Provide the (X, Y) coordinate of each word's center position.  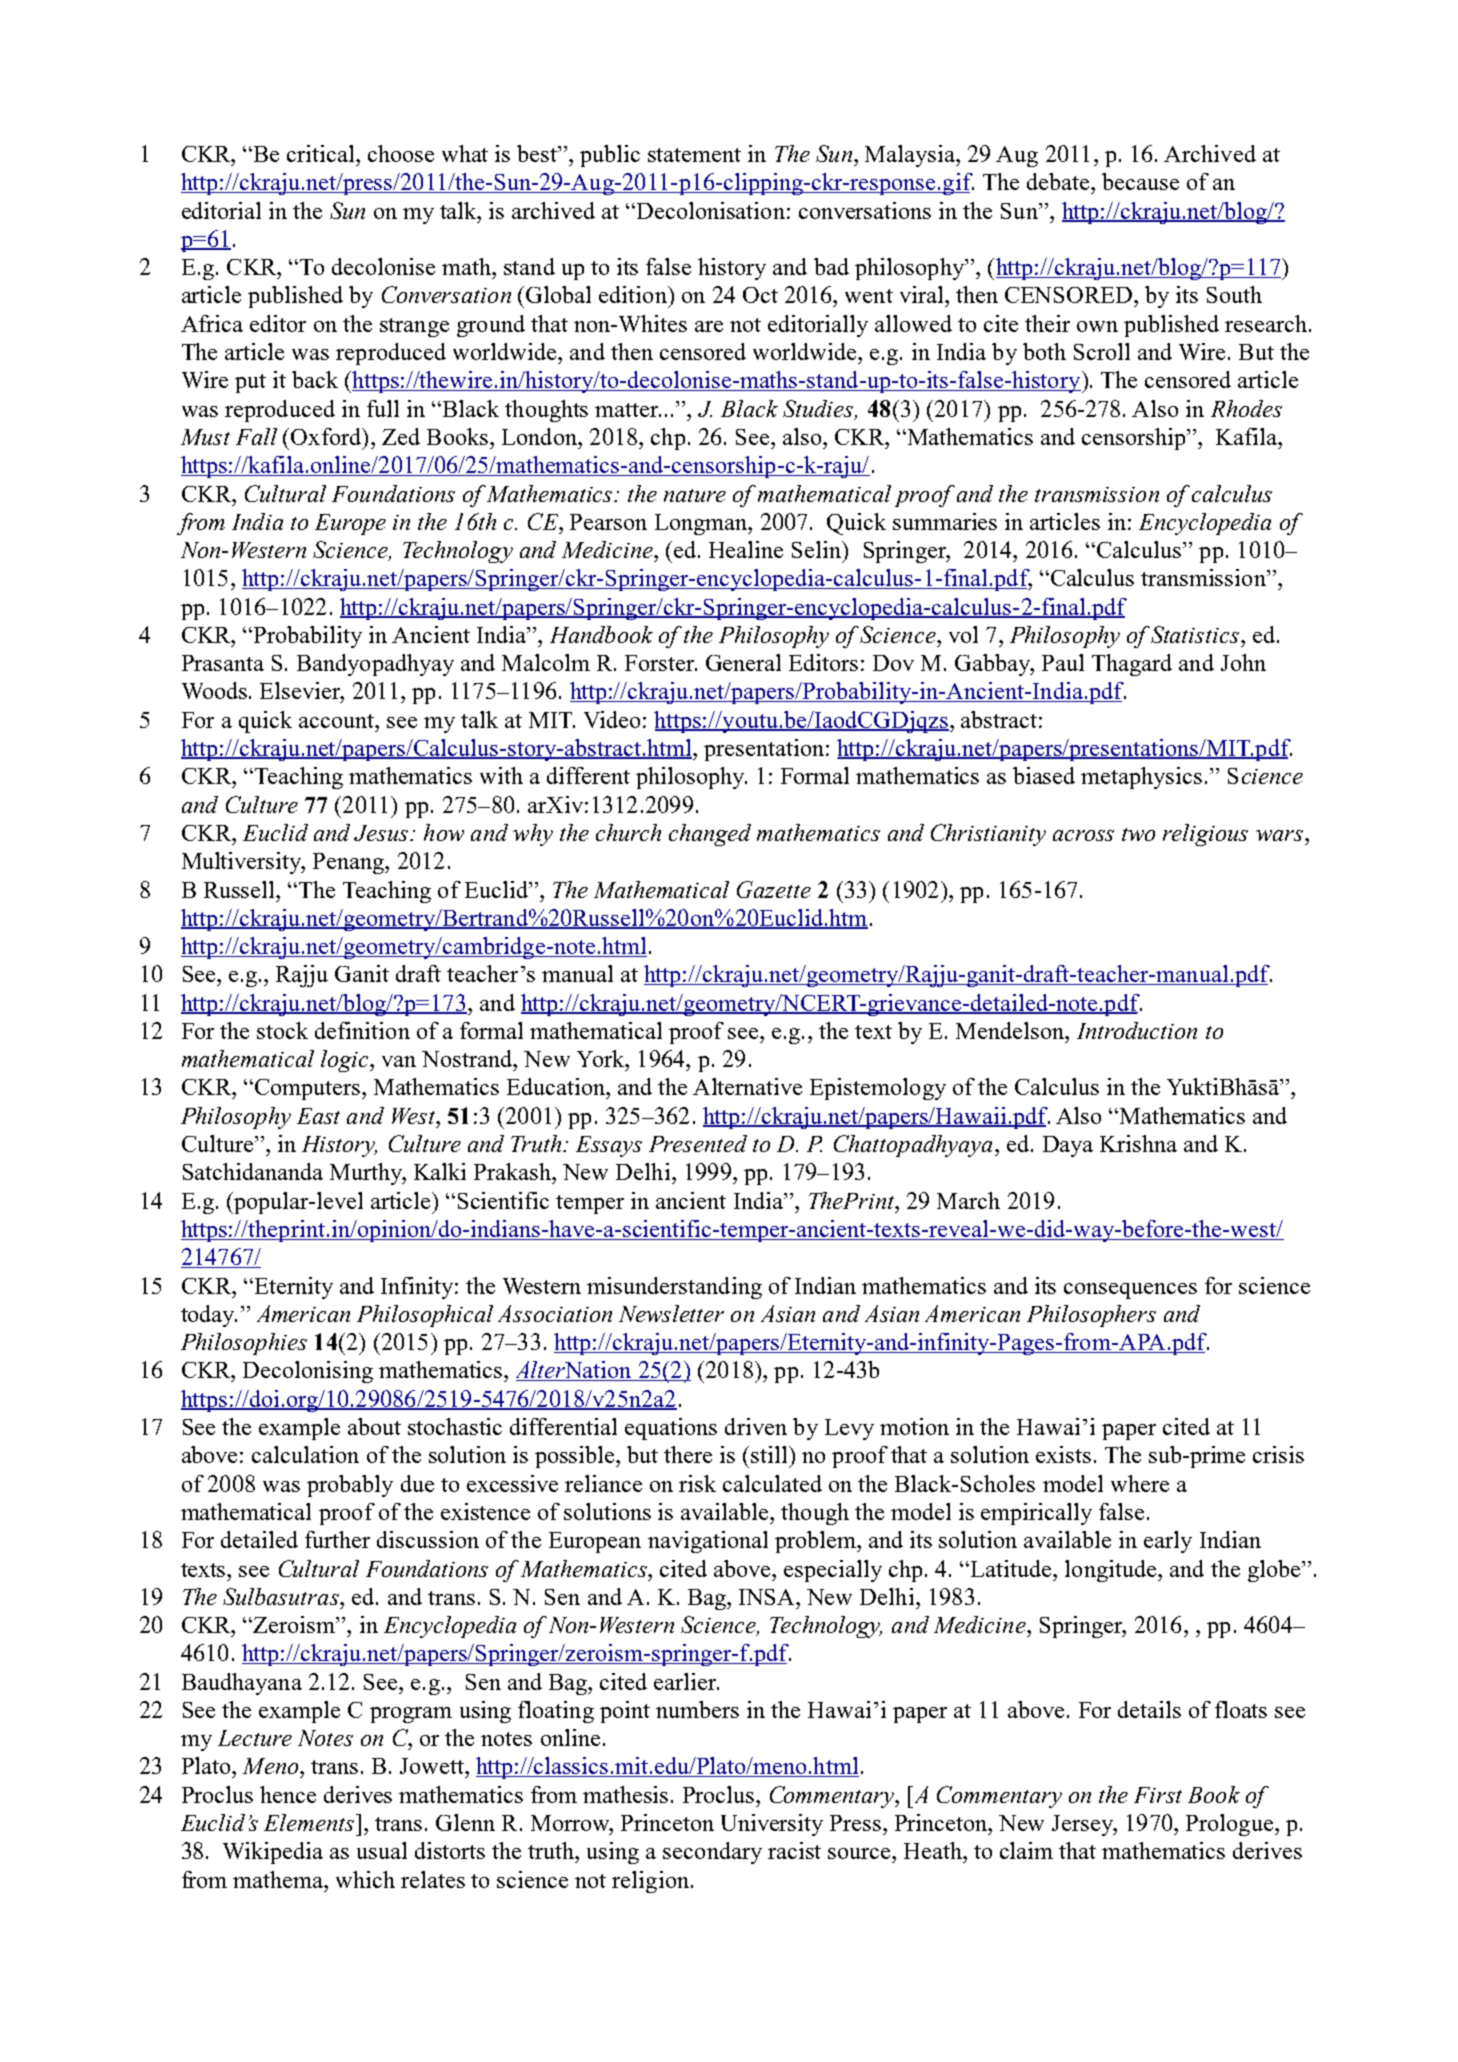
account (338, 721)
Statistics (1195, 634)
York (602, 1058)
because (1140, 181)
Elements (310, 1822)
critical (322, 153)
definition (362, 1030)
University (772, 1825)
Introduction (1137, 1030)
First (1158, 1795)
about (374, 1426)
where (1140, 1483)
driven (756, 1426)
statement (694, 155)
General (743, 662)
